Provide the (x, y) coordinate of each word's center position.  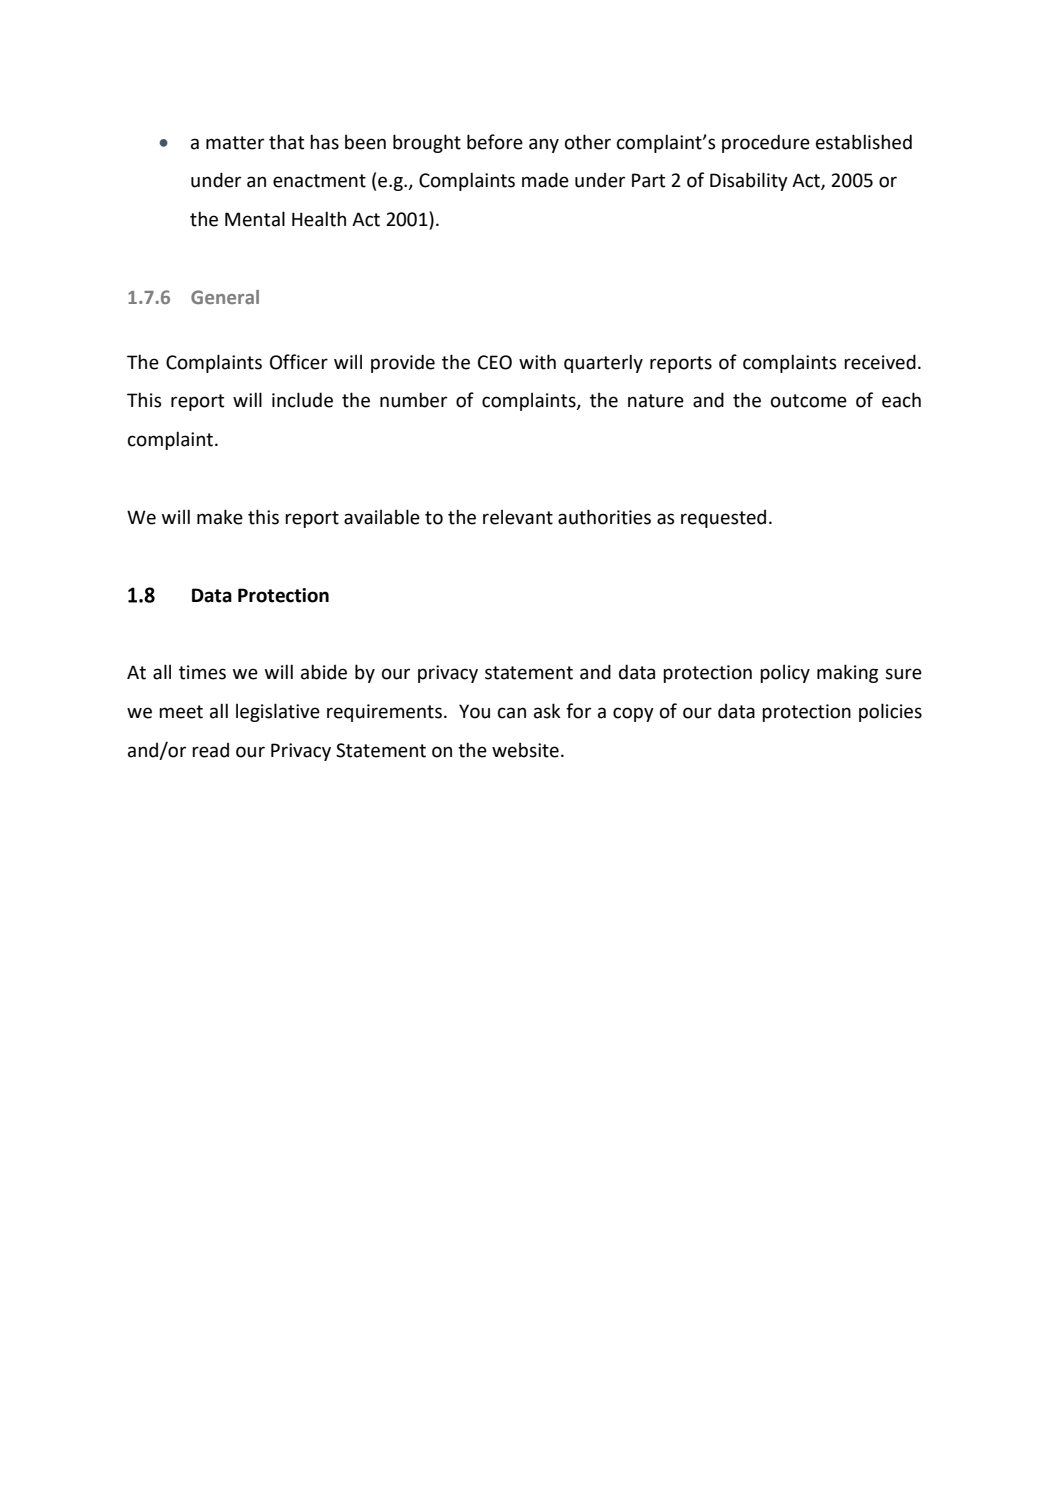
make (220, 517)
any (544, 145)
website (525, 750)
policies (890, 712)
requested (723, 519)
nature (656, 401)
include (302, 400)
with (537, 362)
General (225, 297)
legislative (278, 712)
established (864, 142)
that (286, 142)
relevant (518, 517)
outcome (809, 401)
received (880, 362)
